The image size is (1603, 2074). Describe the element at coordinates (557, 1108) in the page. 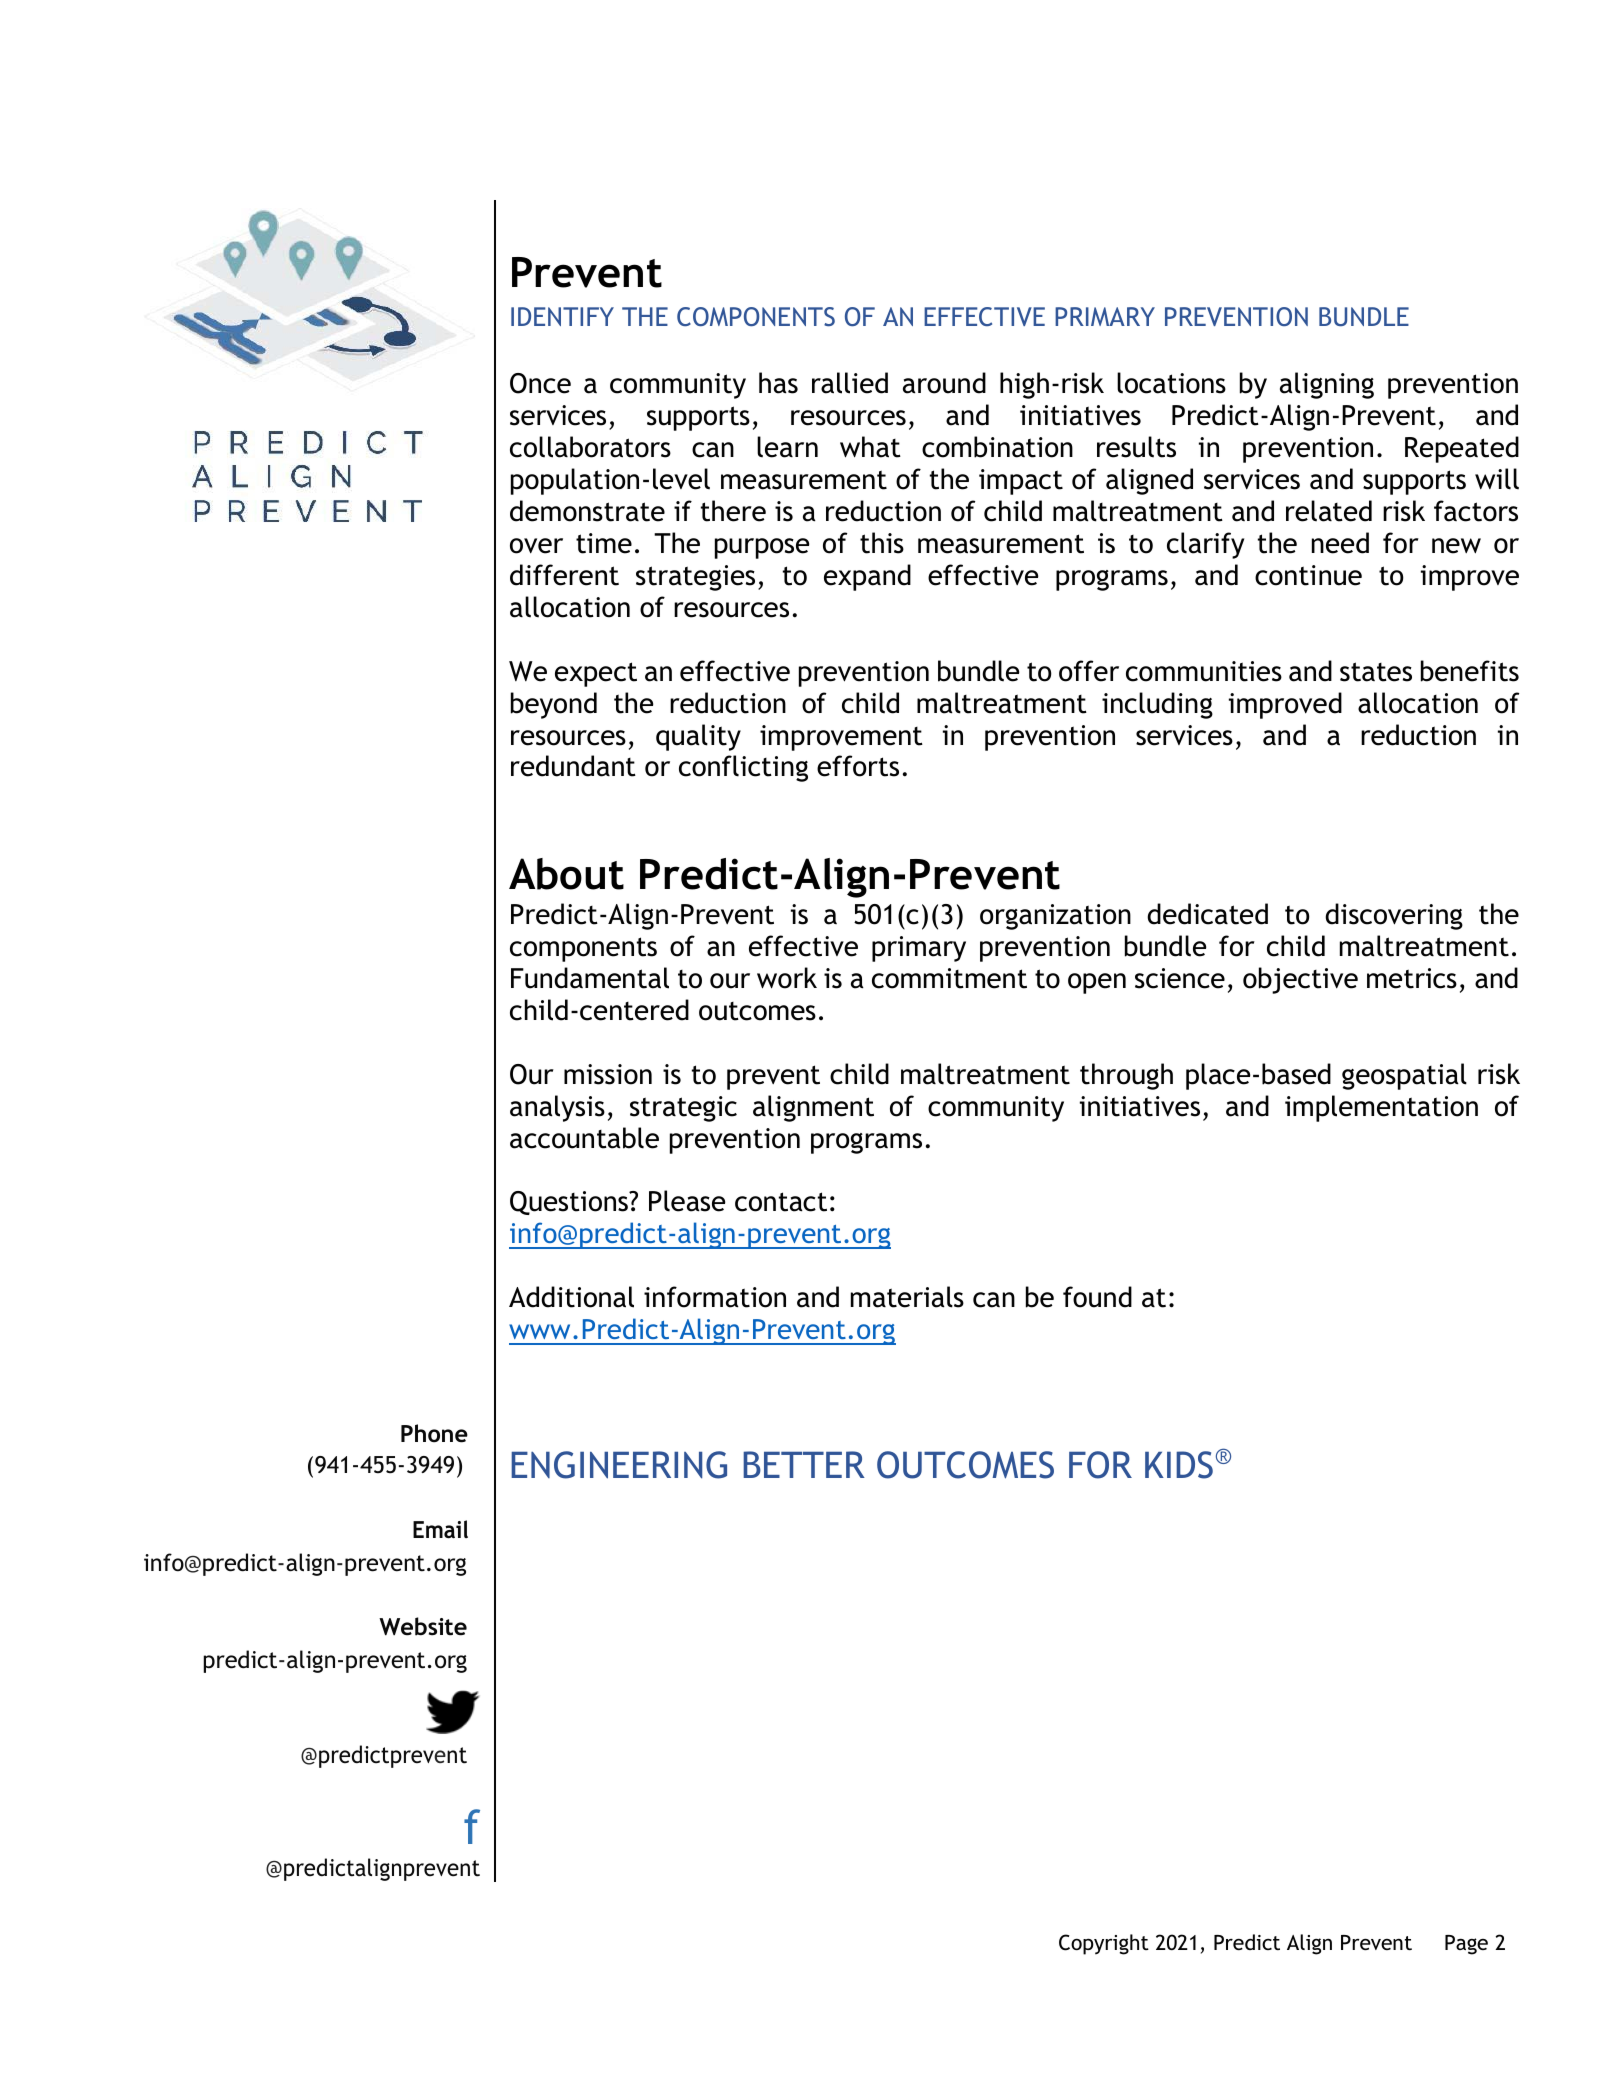

I see `analysis` at that location.
